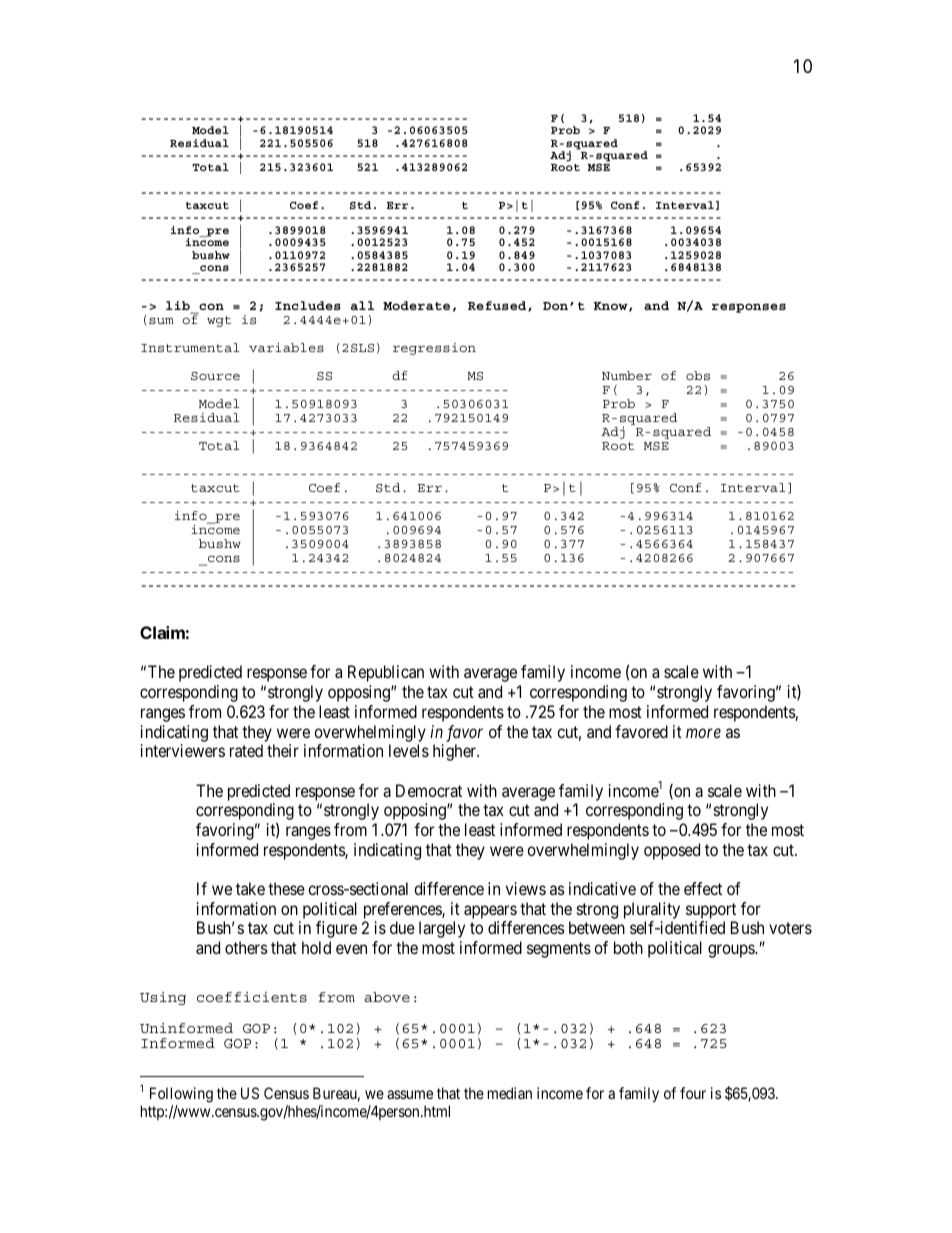 This screenshot has height=1233, width=952. What do you see at coordinates (703, 888) in the screenshot?
I see `effect` at bounding box center [703, 888].
